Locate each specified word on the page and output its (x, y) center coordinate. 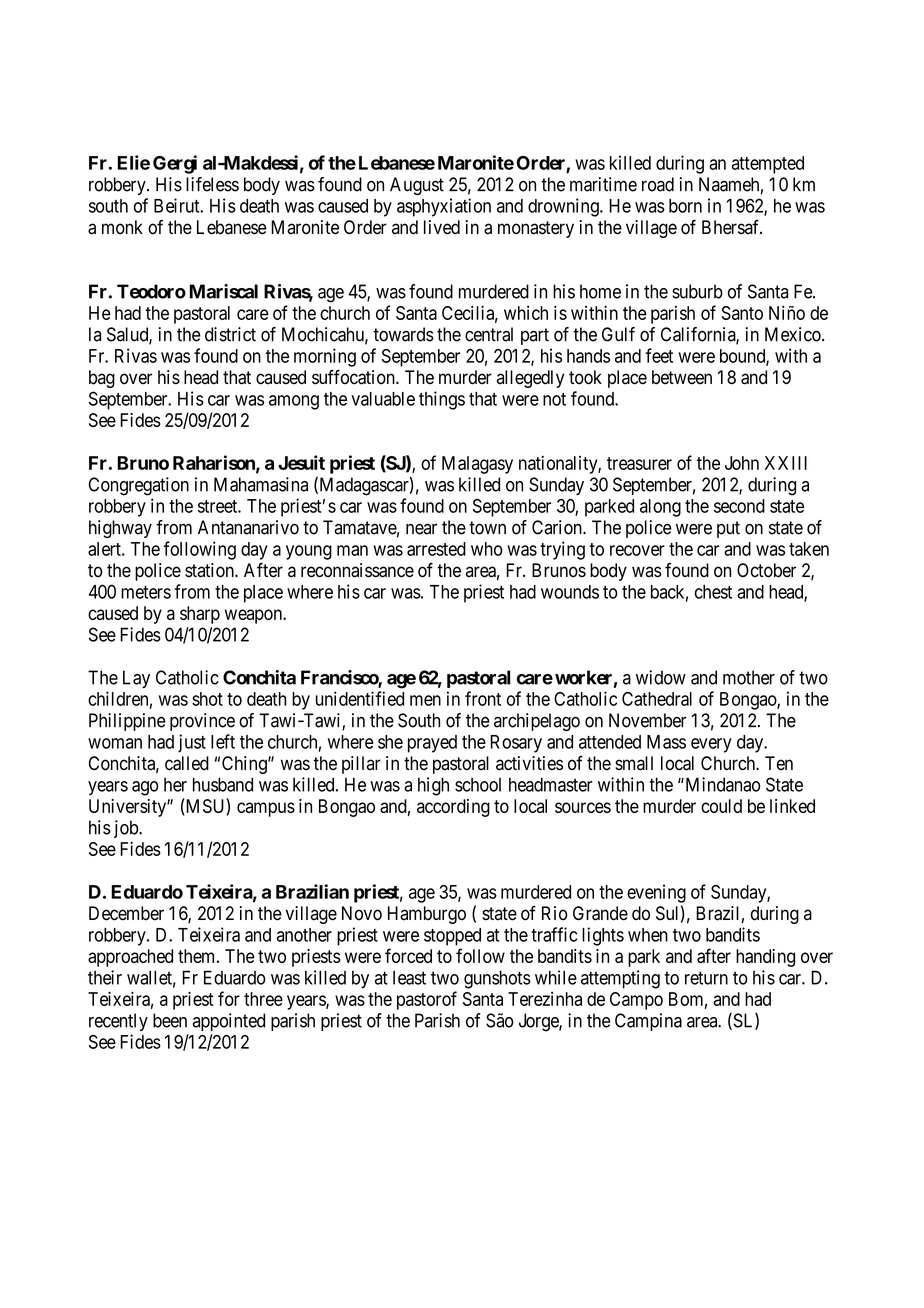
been (170, 1020)
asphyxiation (444, 207)
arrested (436, 549)
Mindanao (722, 784)
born (685, 206)
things (442, 400)
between (682, 377)
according (453, 808)
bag (102, 379)
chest (713, 592)
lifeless (212, 184)
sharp (200, 615)
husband (223, 784)
